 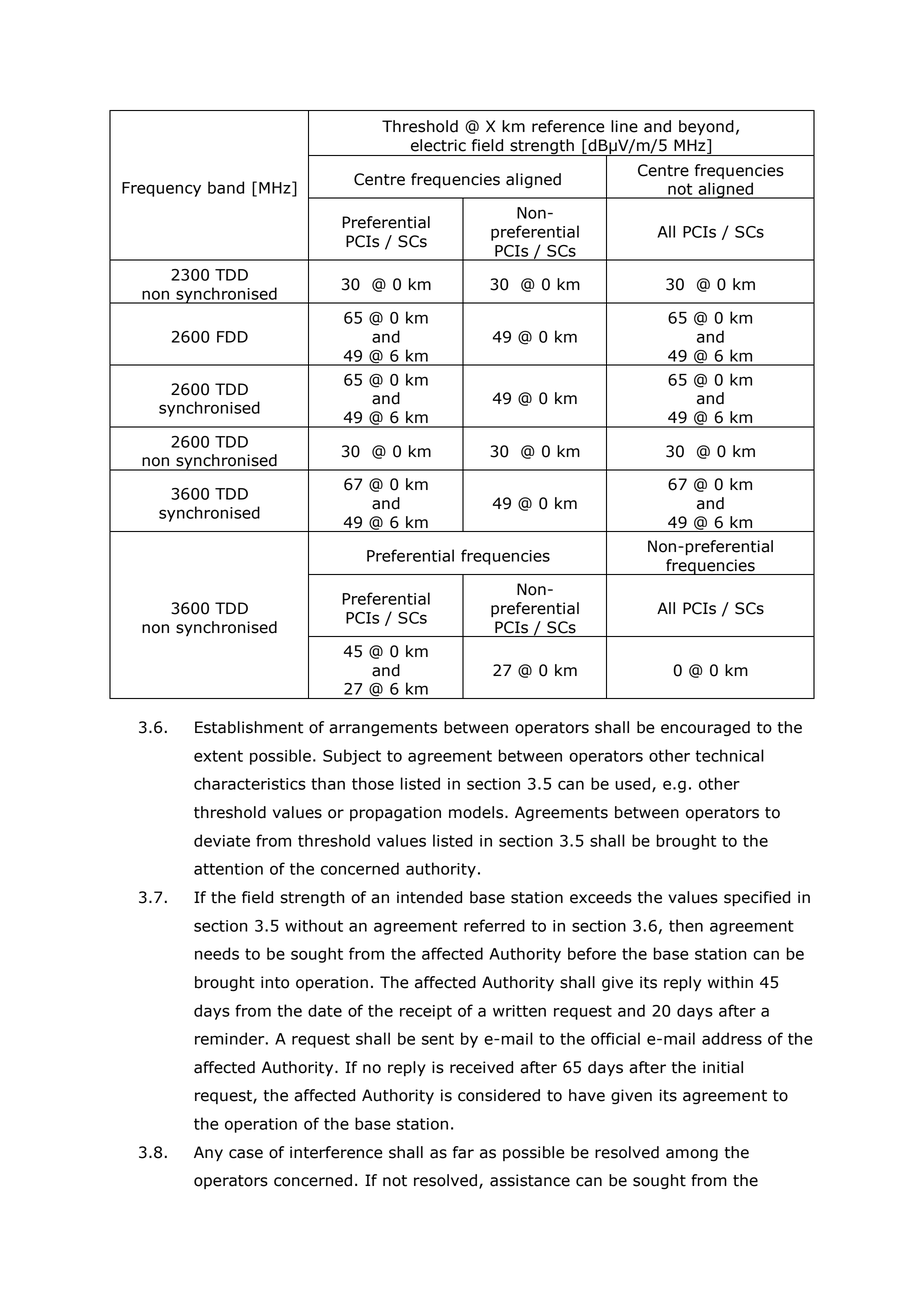 I want to click on case, so click(x=246, y=1154).
